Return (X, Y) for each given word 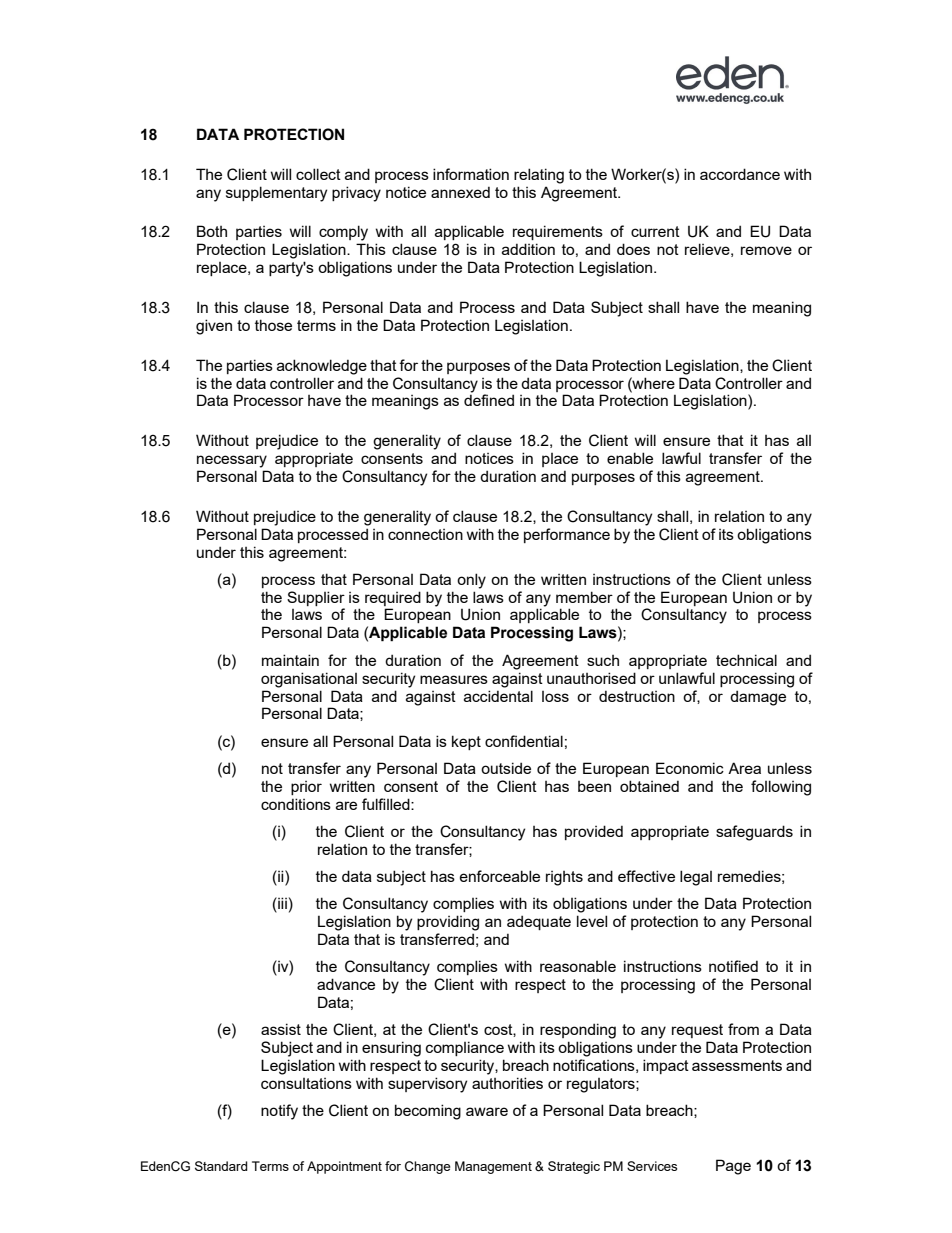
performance (567, 535)
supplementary (276, 194)
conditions (296, 804)
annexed (460, 192)
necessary (232, 461)
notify (279, 1112)
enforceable (500, 876)
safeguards (754, 833)
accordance (740, 174)
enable (630, 458)
